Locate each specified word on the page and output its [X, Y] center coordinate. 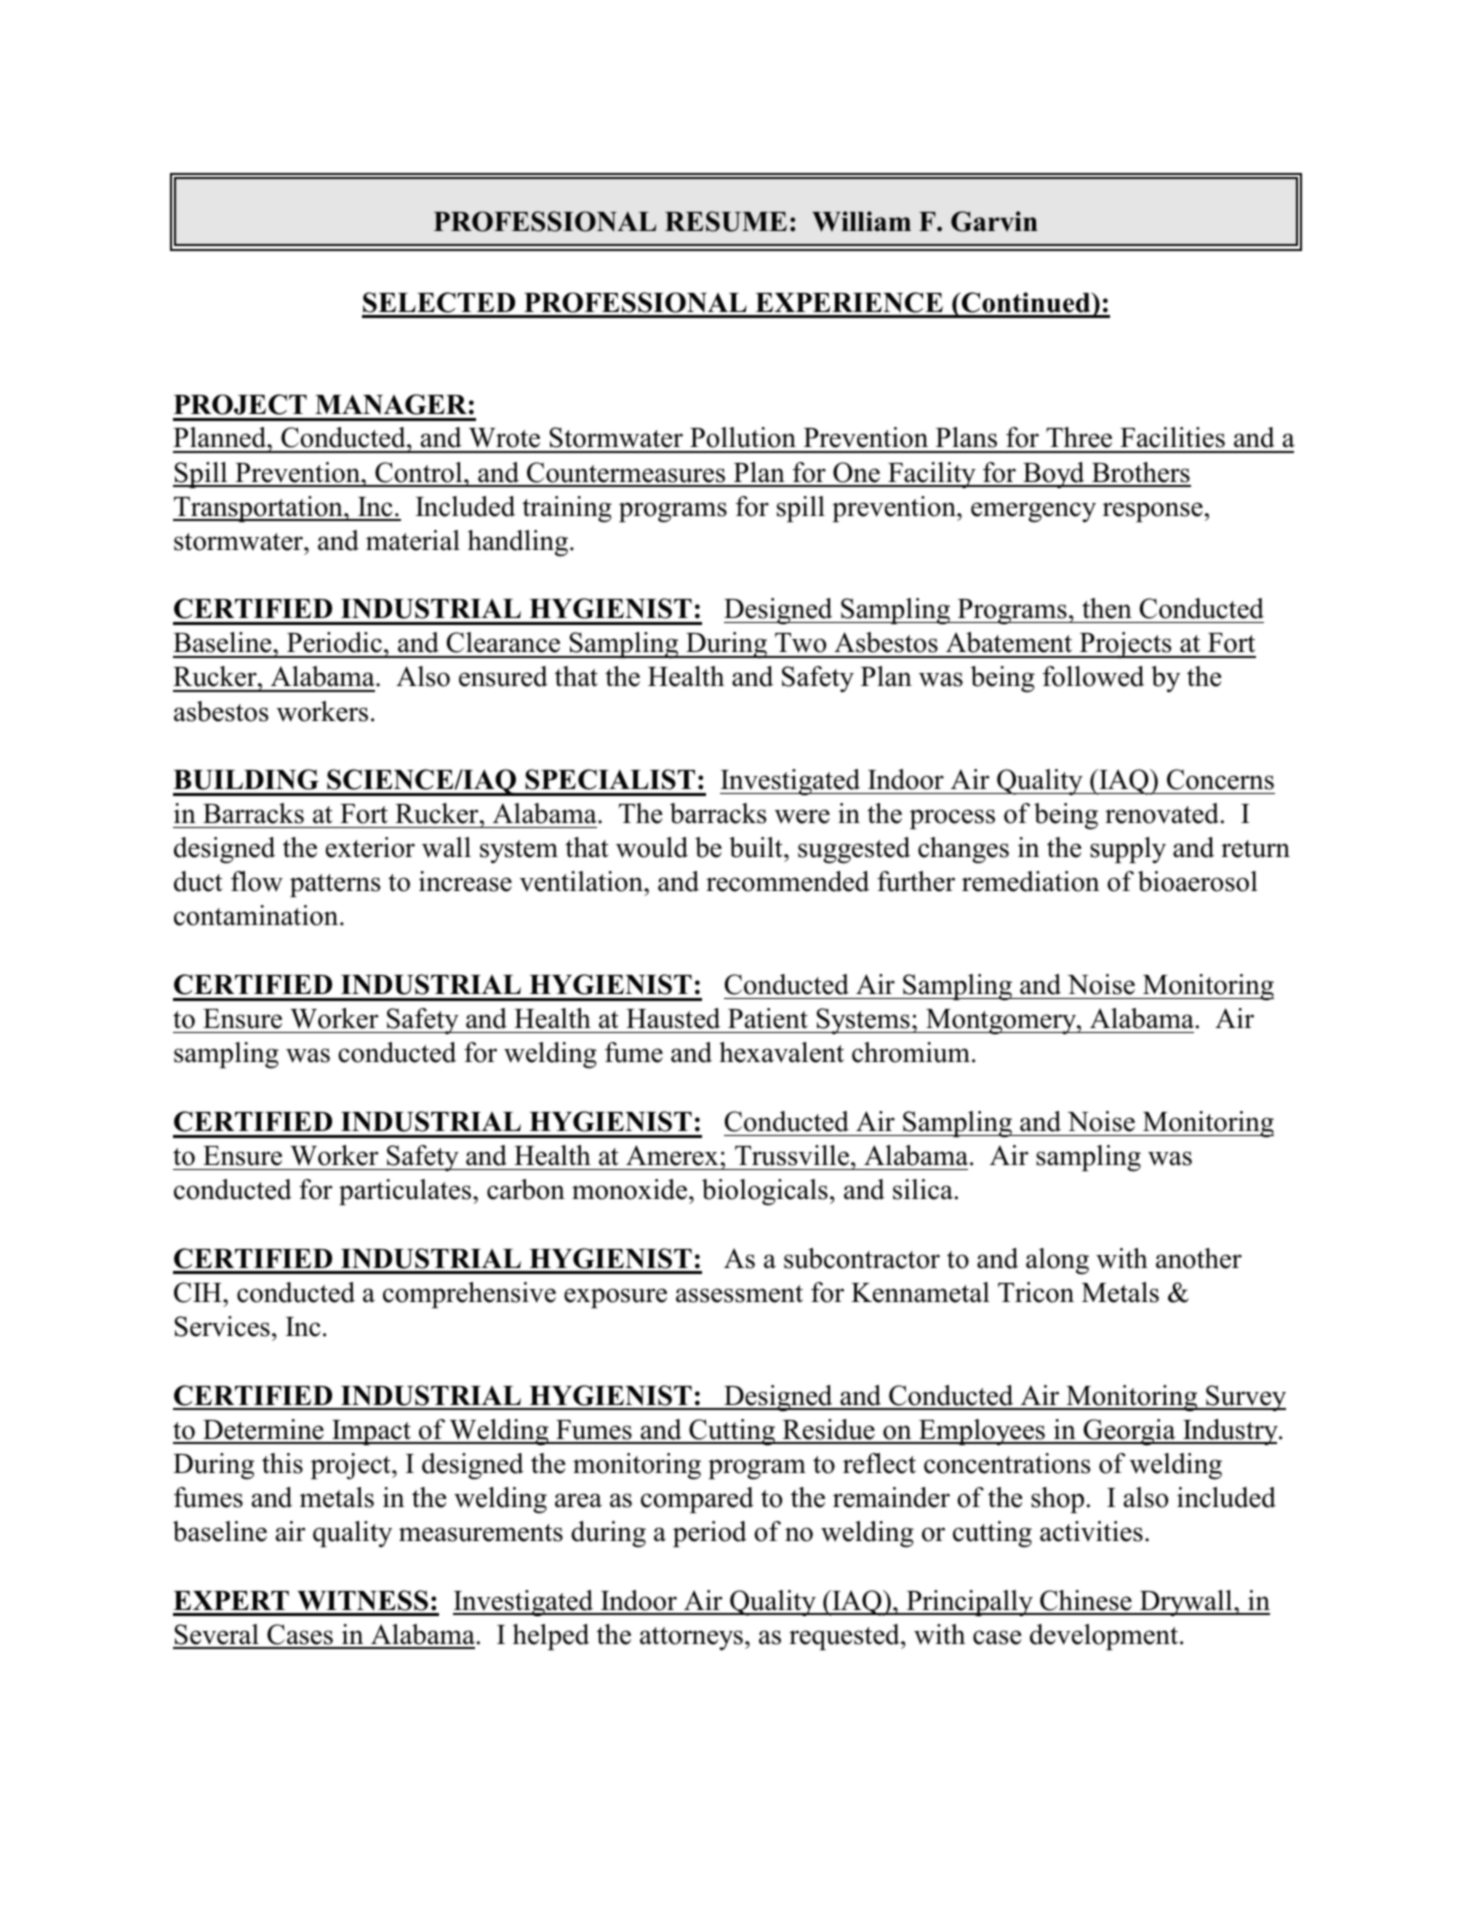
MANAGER [391, 404]
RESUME [726, 221]
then [1107, 608]
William [861, 221]
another [1199, 1258]
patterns [335, 885]
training [567, 509]
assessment [739, 1294]
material [413, 540]
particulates [406, 1192]
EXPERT [231, 1600]
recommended [787, 881]
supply [1128, 850]
